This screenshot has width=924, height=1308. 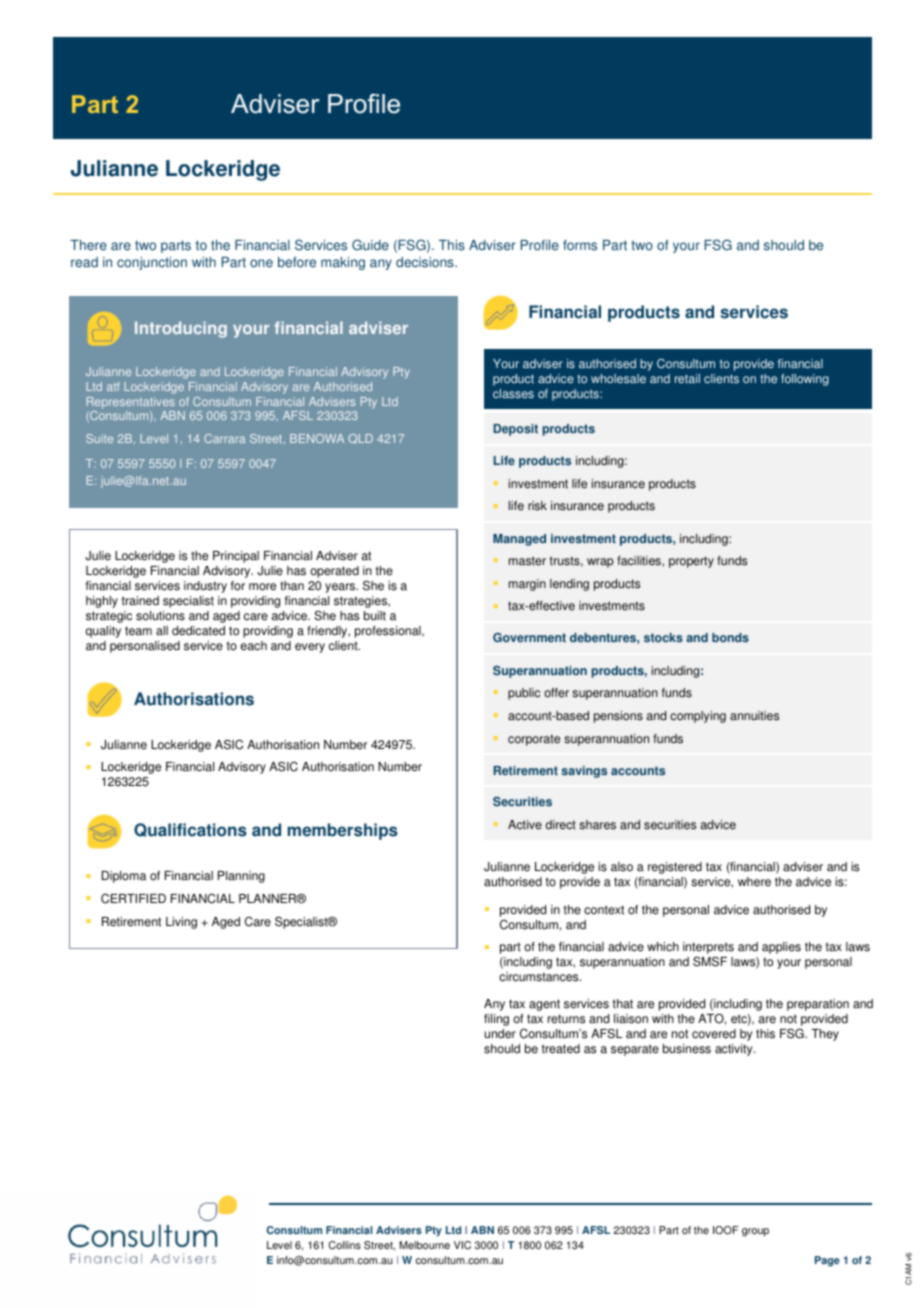 I want to click on filing, so click(x=496, y=1020).
